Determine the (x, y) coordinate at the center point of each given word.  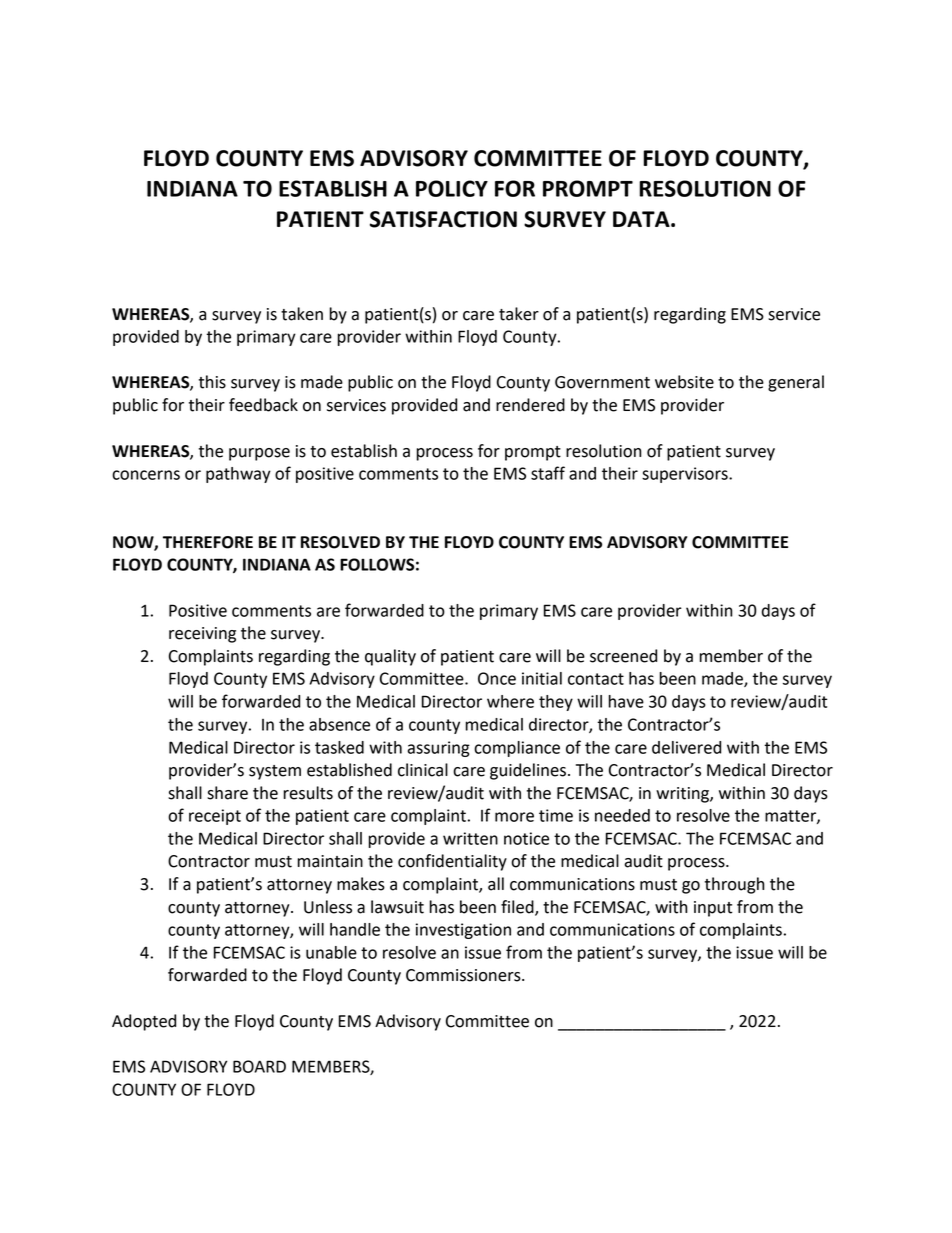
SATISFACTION (443, 219)
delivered (686, 747)
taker (519, 314)
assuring (438, 749)
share (227, 793)
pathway (238, 475)
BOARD (259, 1066)
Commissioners (464, 975)
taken (302, 314)
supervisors (686, 475)
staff (548, 473)
